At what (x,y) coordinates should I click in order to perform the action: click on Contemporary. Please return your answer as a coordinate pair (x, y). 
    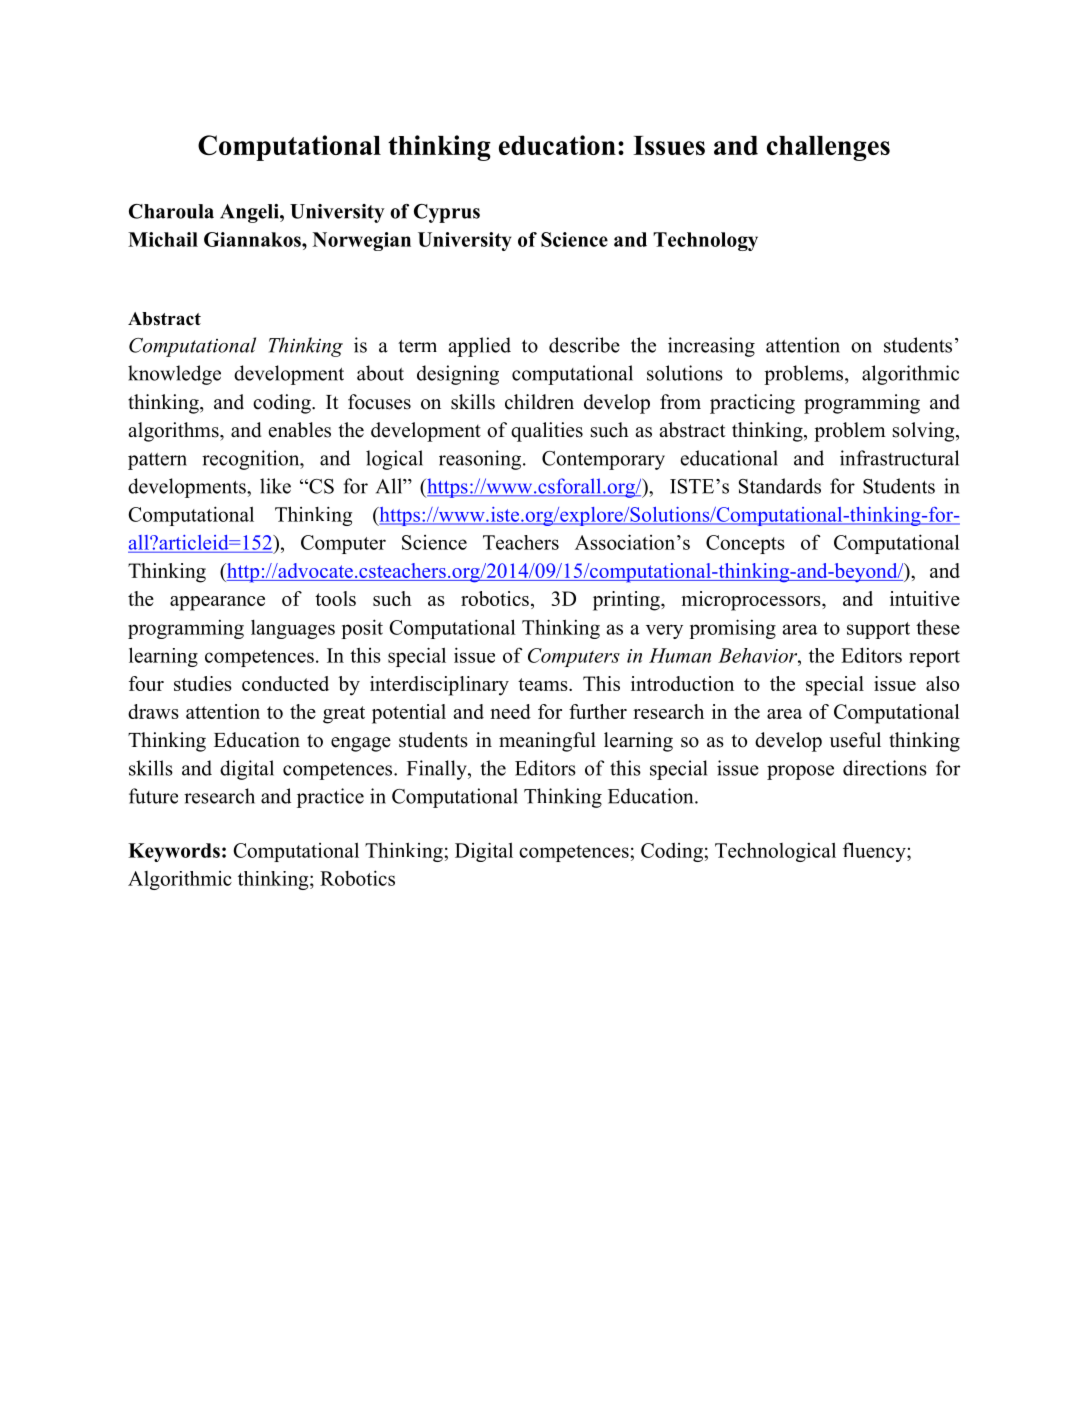
    Looking at the image, I should click on (603, 460).
